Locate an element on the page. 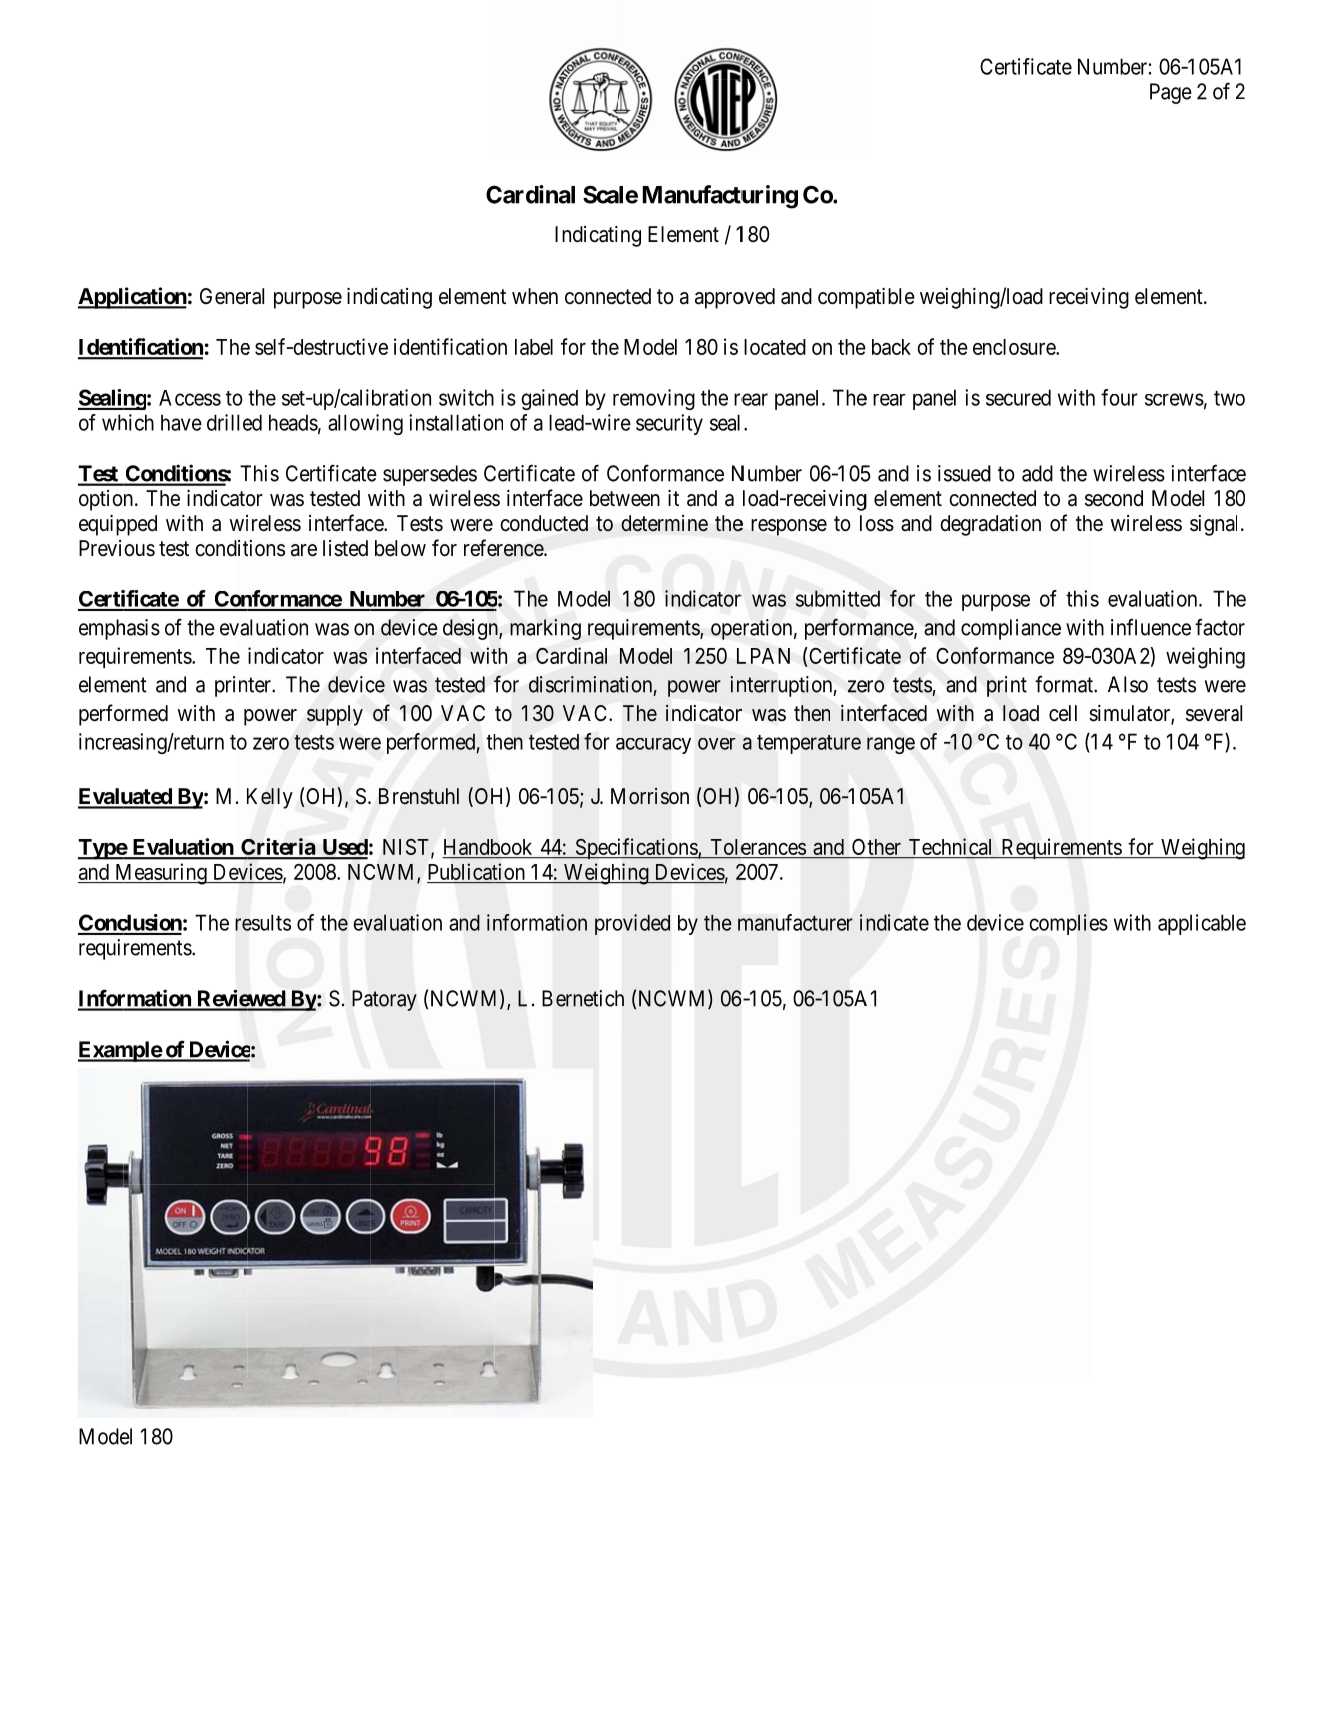 The image size is (1323, 1712). back is located at coordinates (891, 347).
